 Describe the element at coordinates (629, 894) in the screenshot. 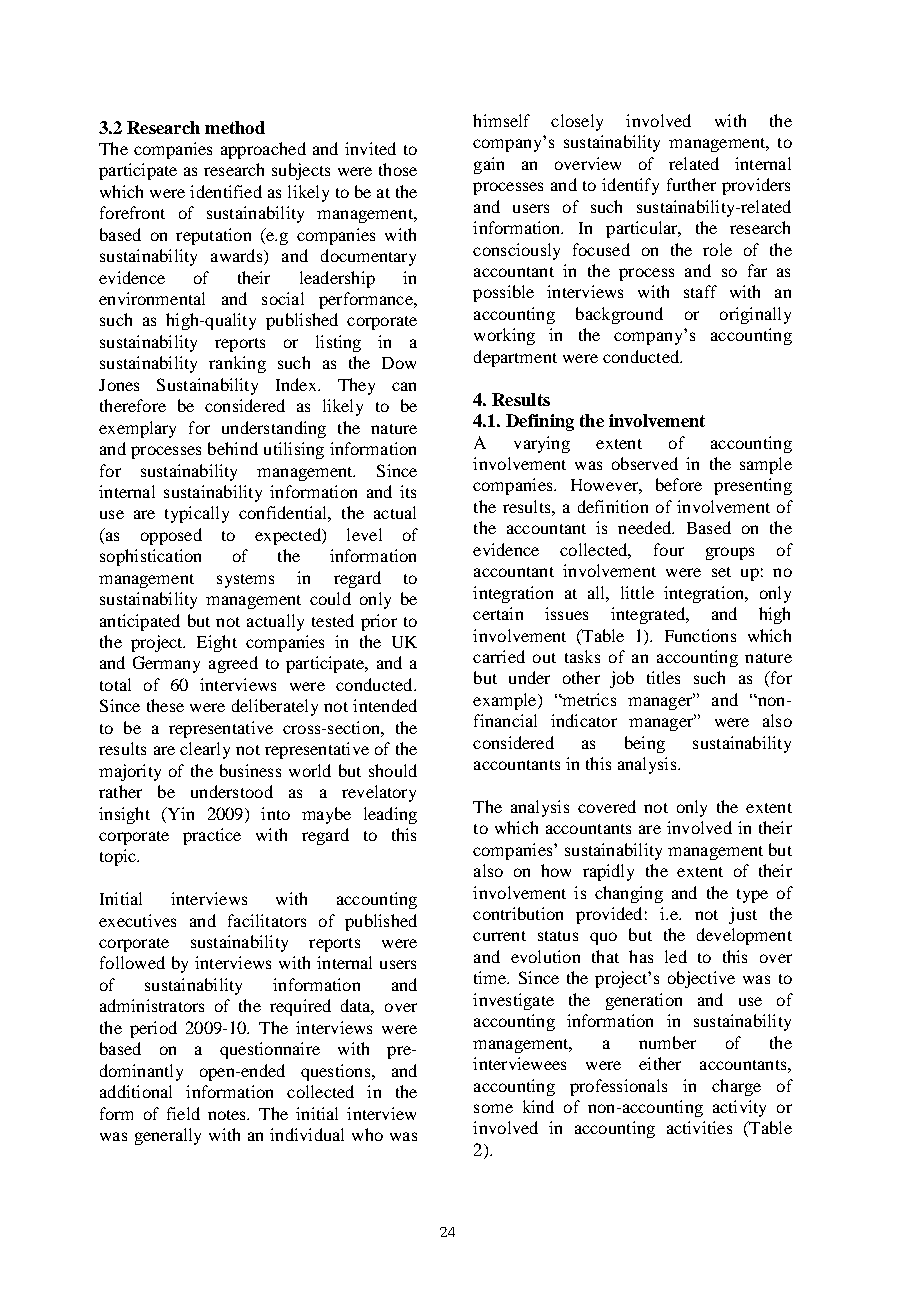

I see `changing` at that location.
